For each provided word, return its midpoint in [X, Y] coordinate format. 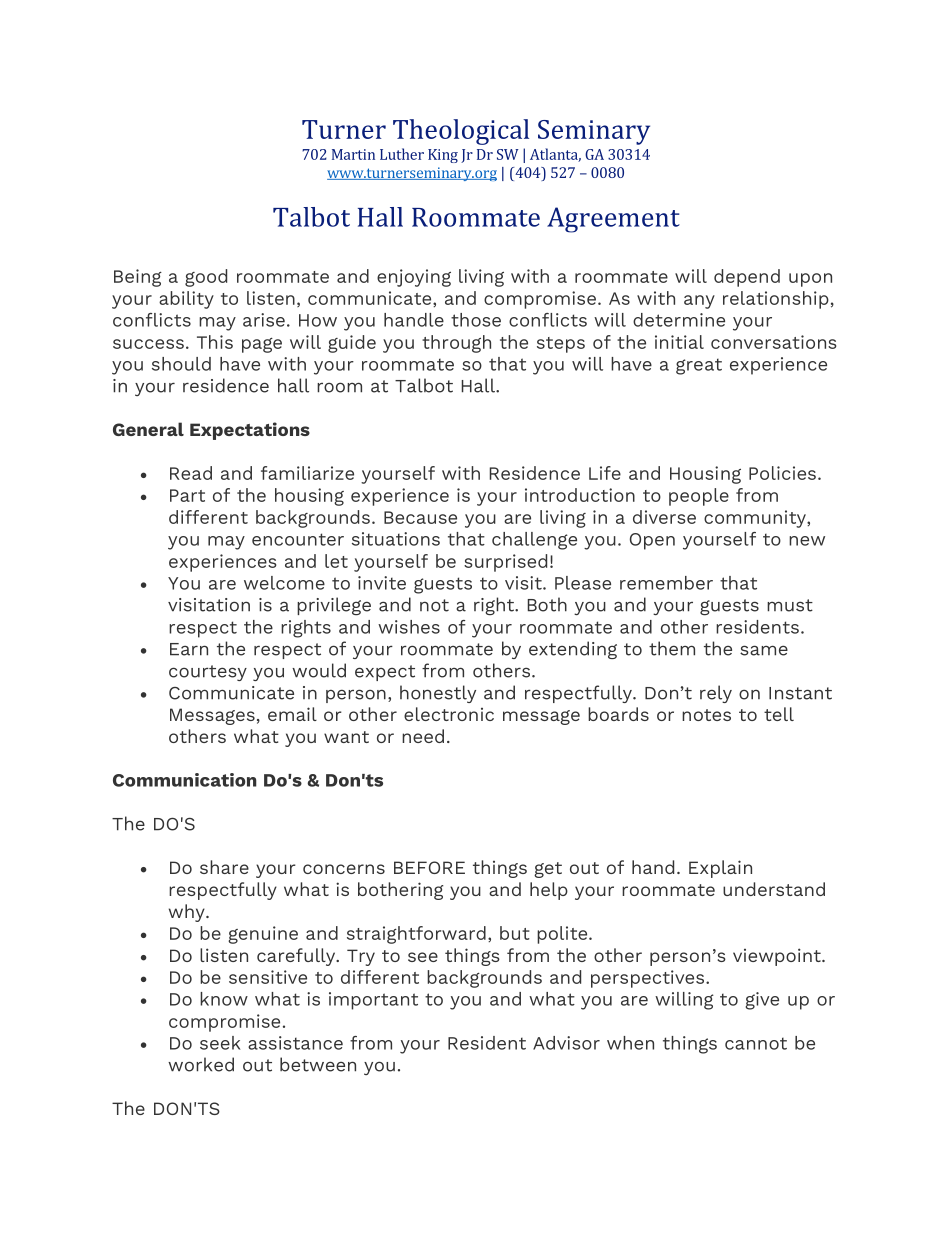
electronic [449, 714]
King [443, 156]
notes [706, 715]
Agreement [613, 220]
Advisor [566, 1043]
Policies [782, 473]
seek [220, 1043]
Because [420, 517]
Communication [185, 780]
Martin [353, 154]
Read [191, 473]
